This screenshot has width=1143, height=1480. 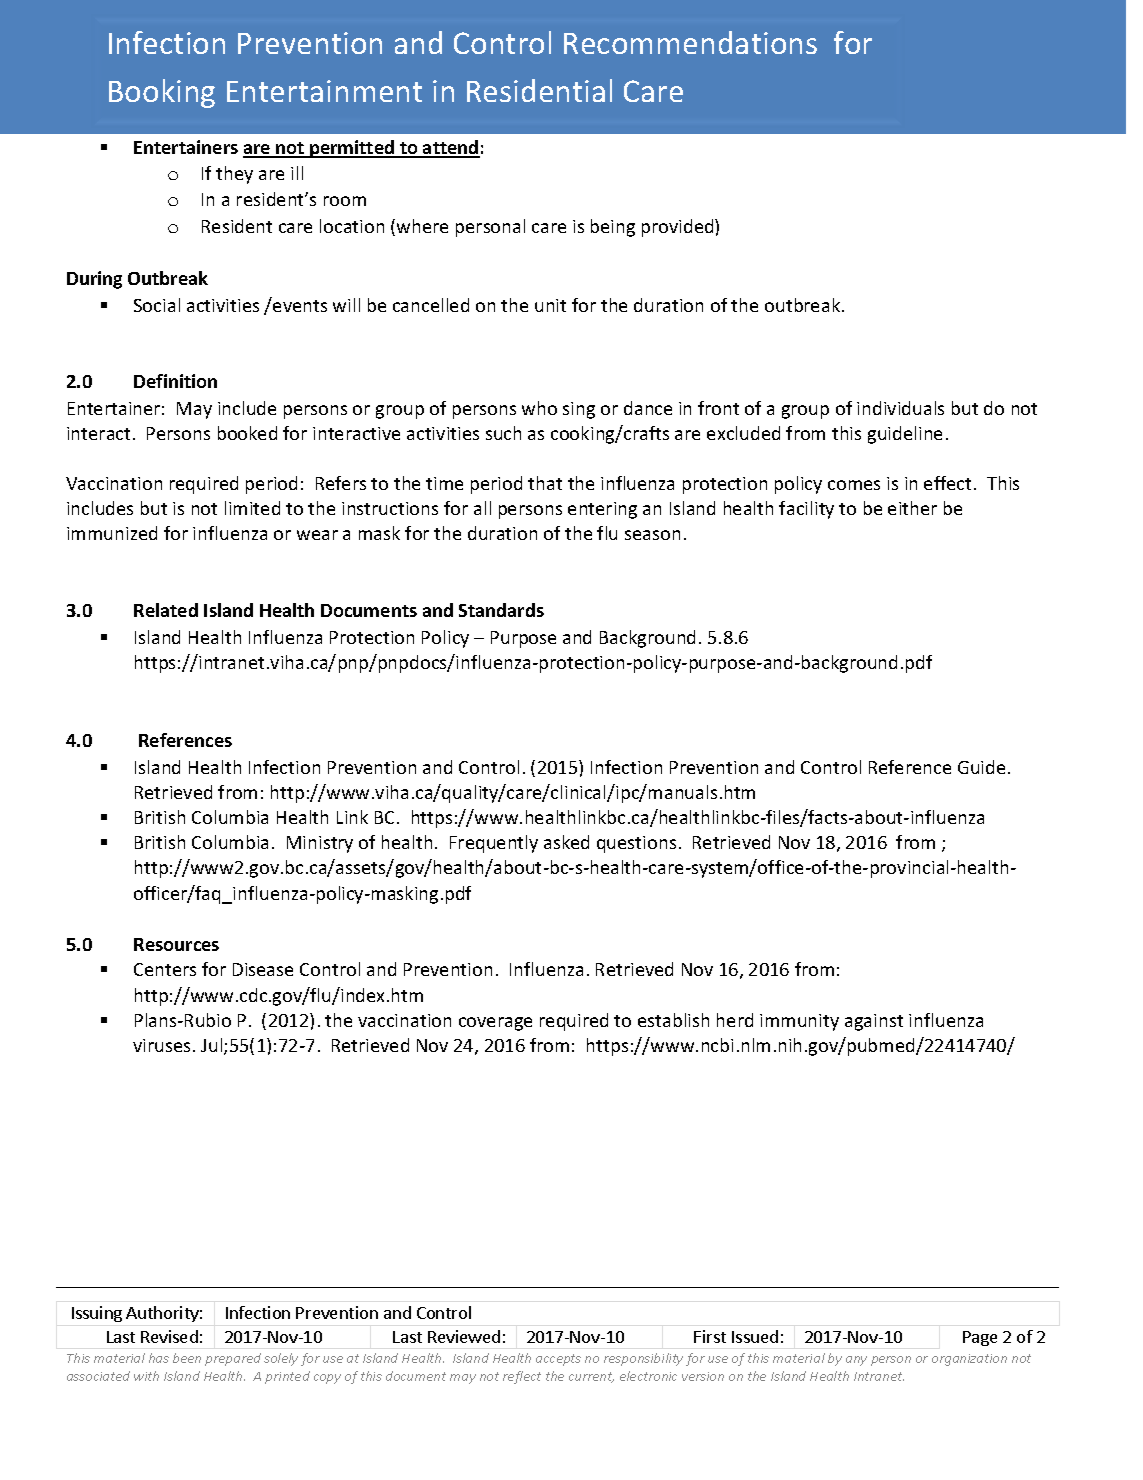 What do you see at coordinates (558, 1360) in the screenshot?
I see `accepts` at bounding box center [558, 1360].
